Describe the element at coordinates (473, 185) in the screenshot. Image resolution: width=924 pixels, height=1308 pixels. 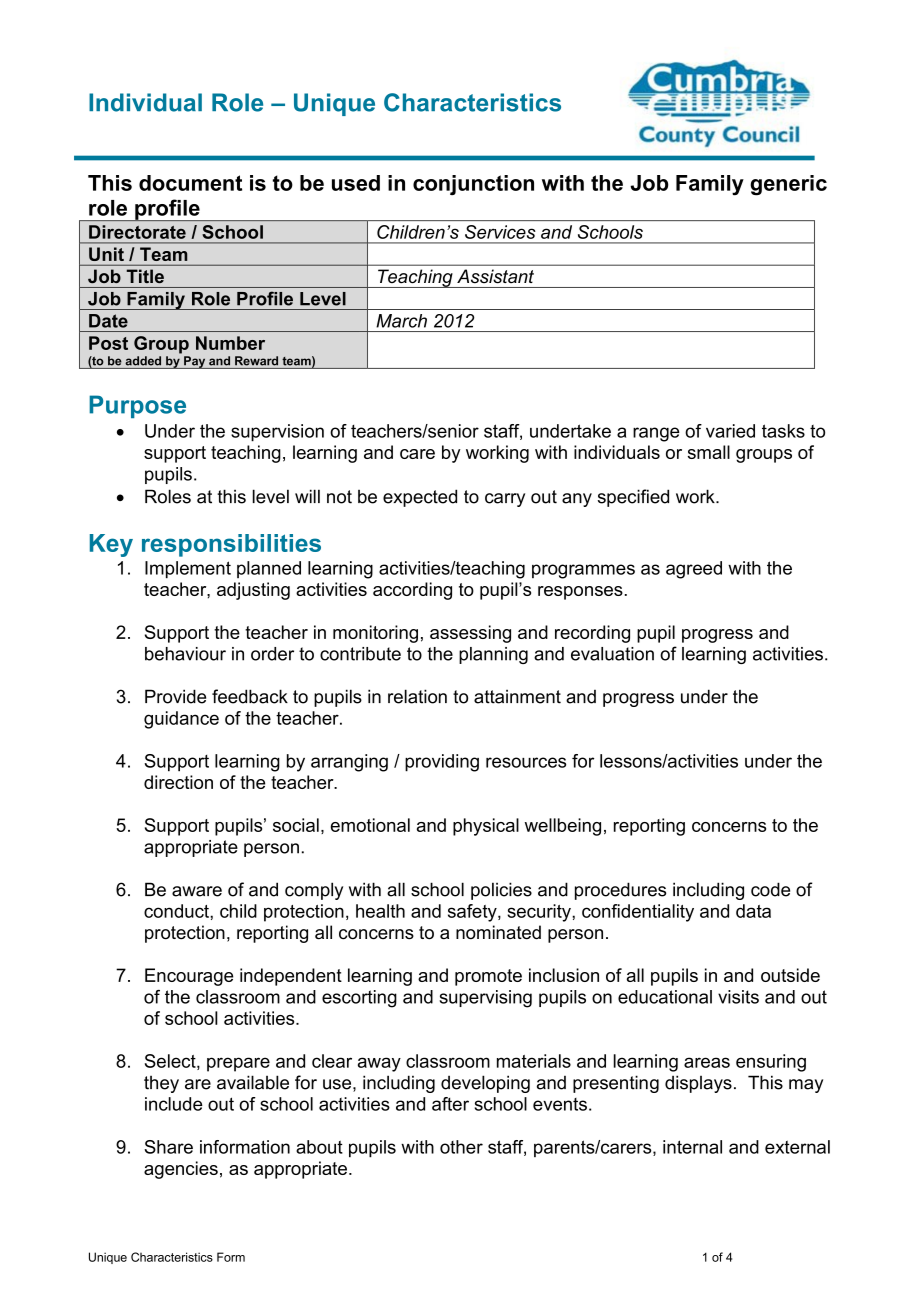
I see `conjunction` at that location.
